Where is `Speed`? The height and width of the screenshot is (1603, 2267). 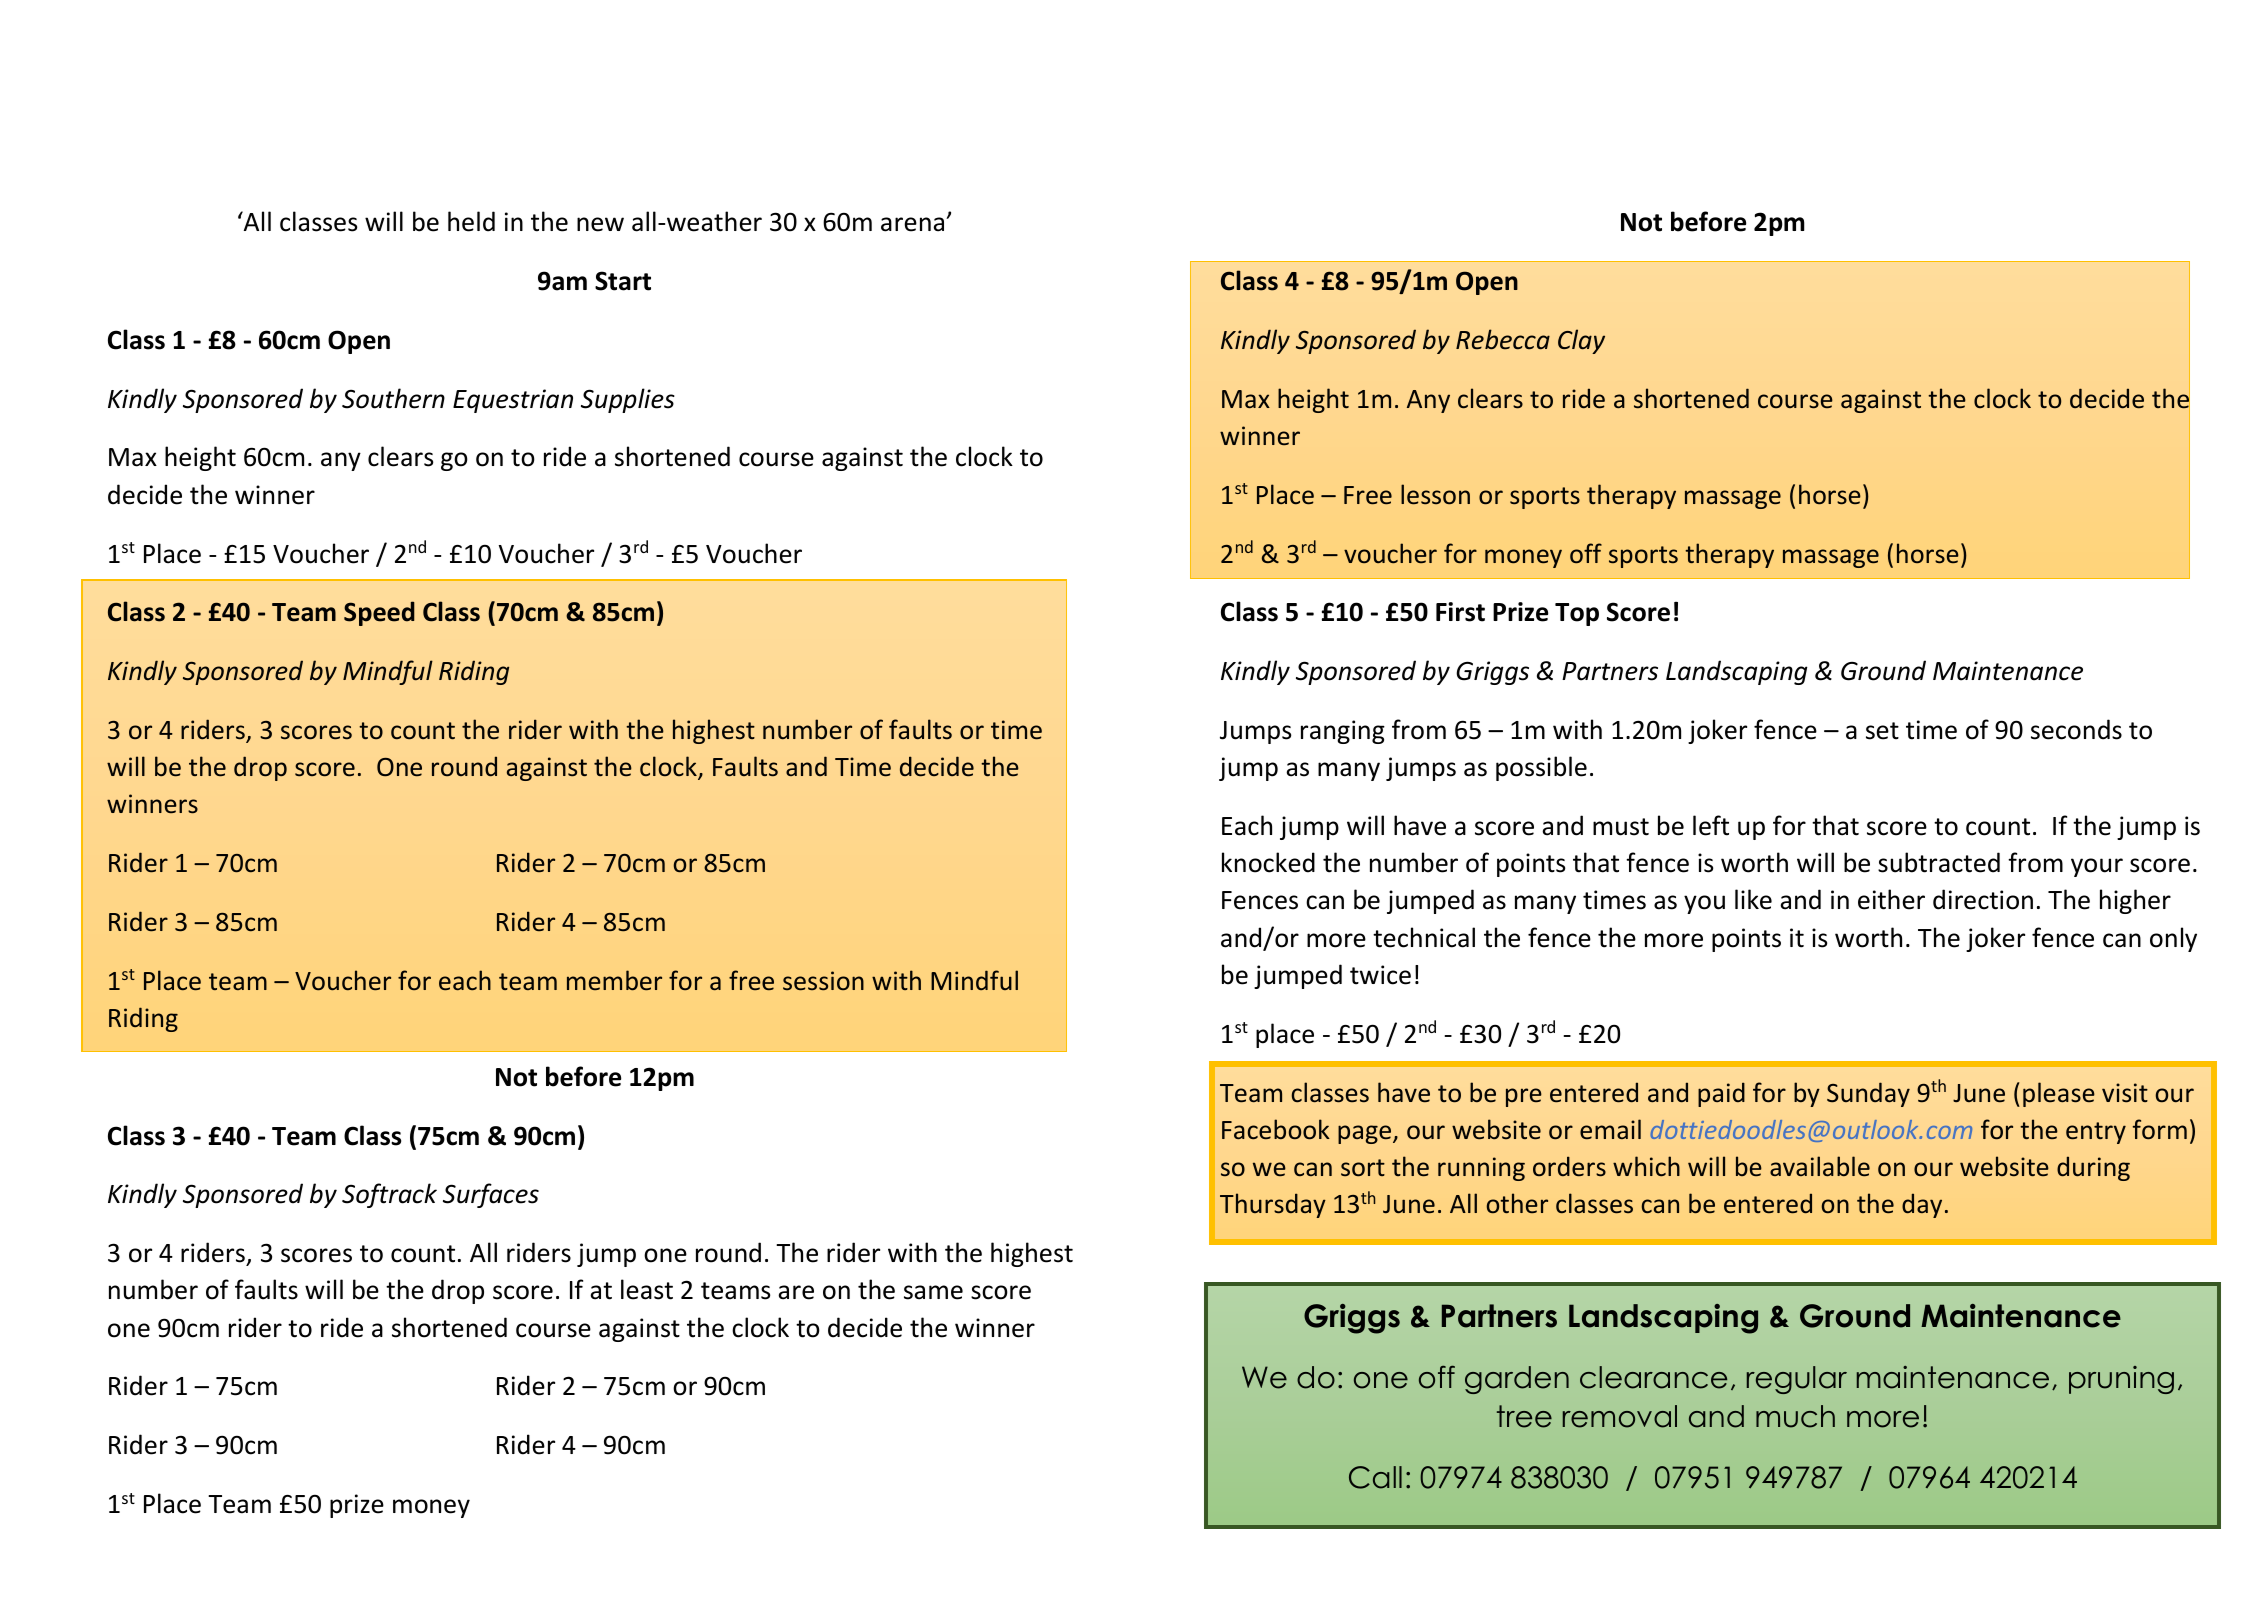 Speed is located at coordinates (379, 613).
